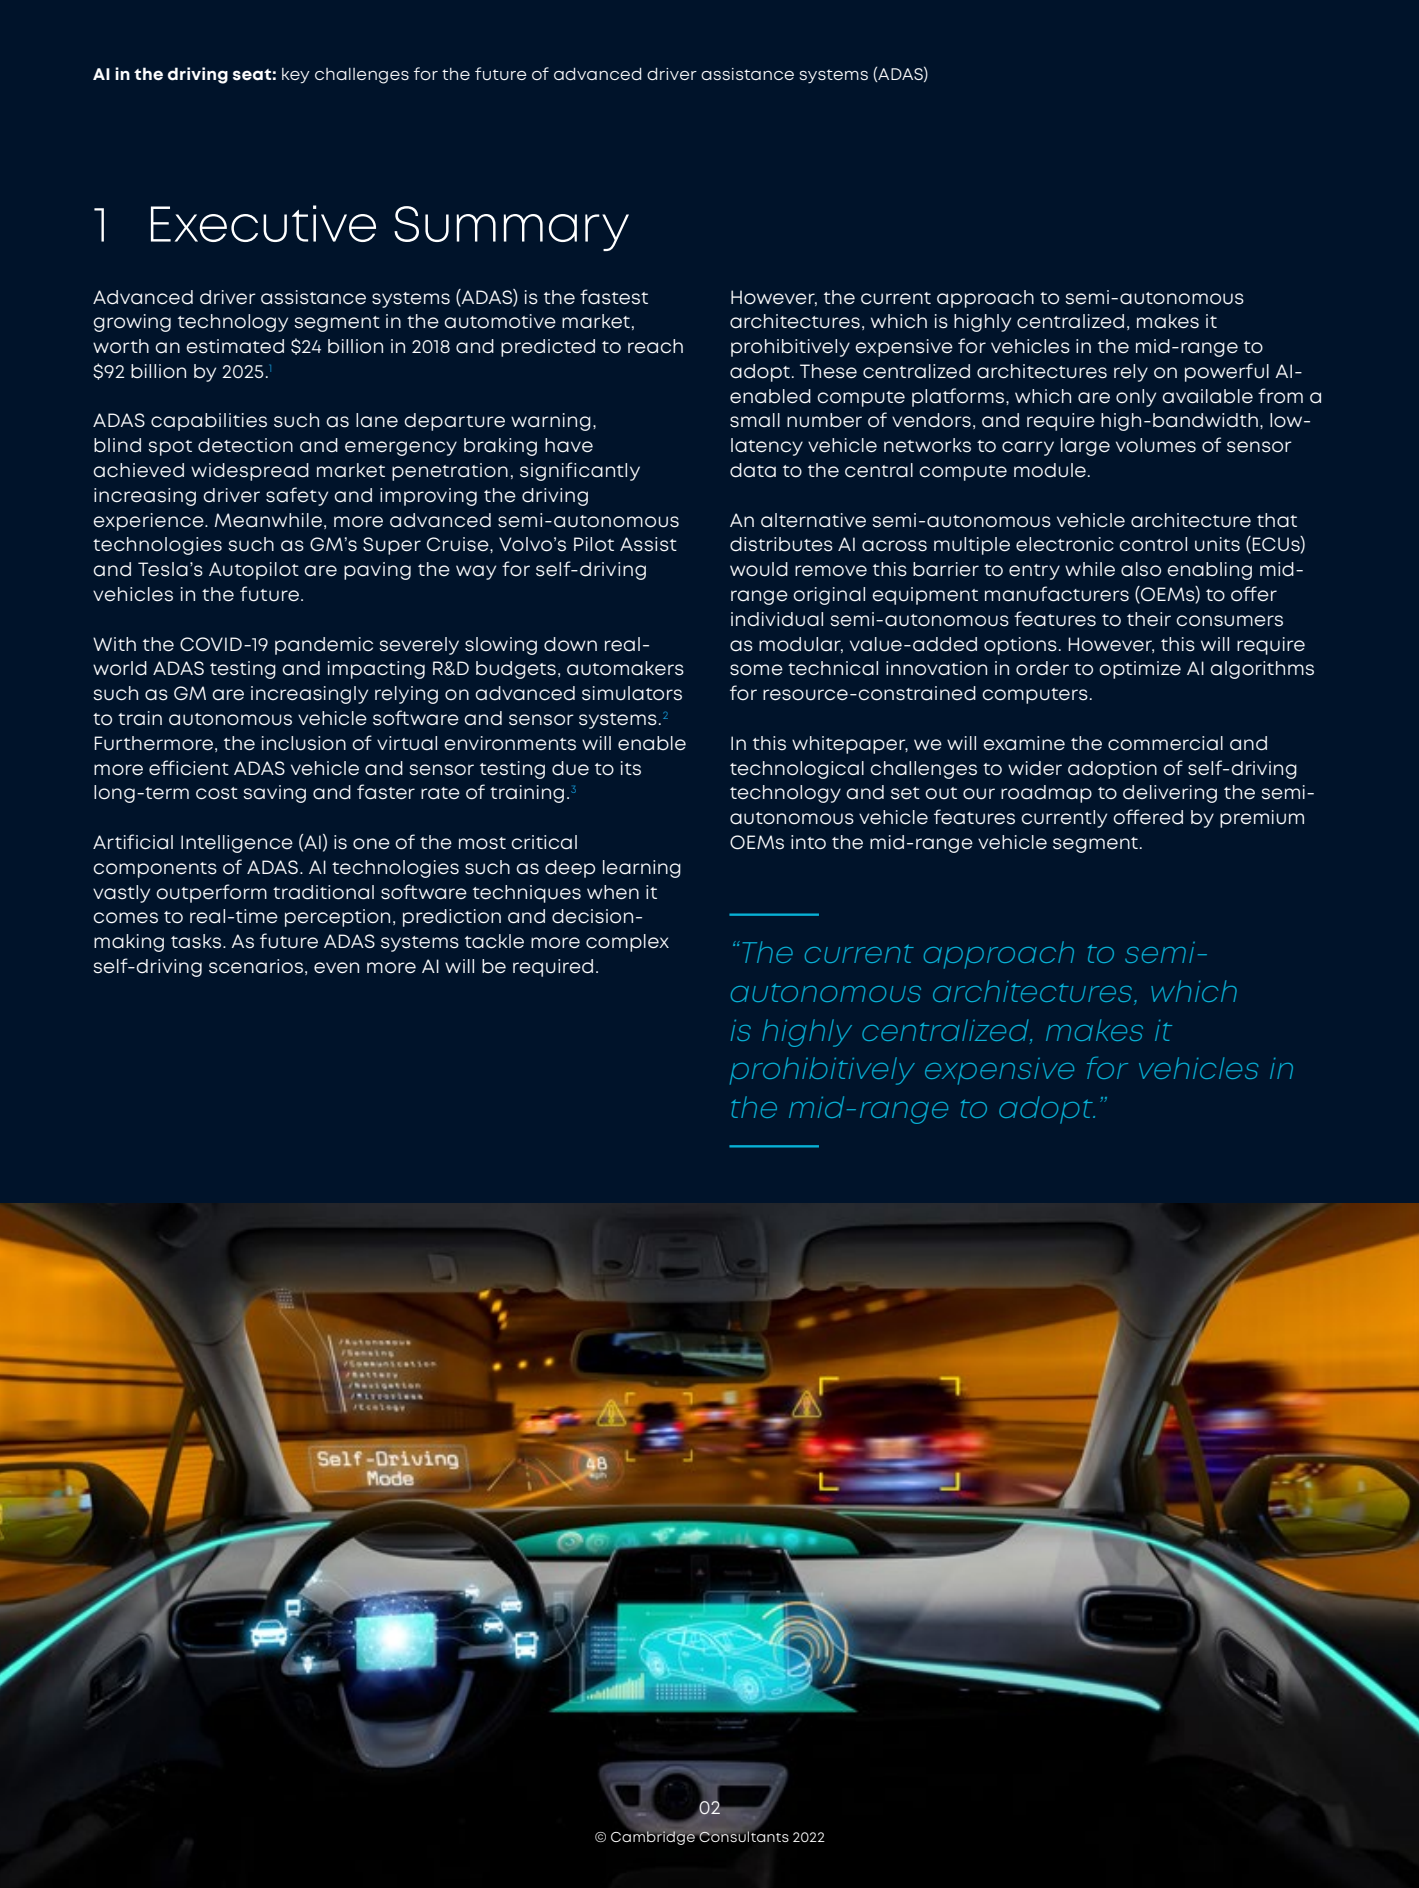 The height and width of the screenshot is (1888, 1419). I want to click on reach, so click(655, 346).
